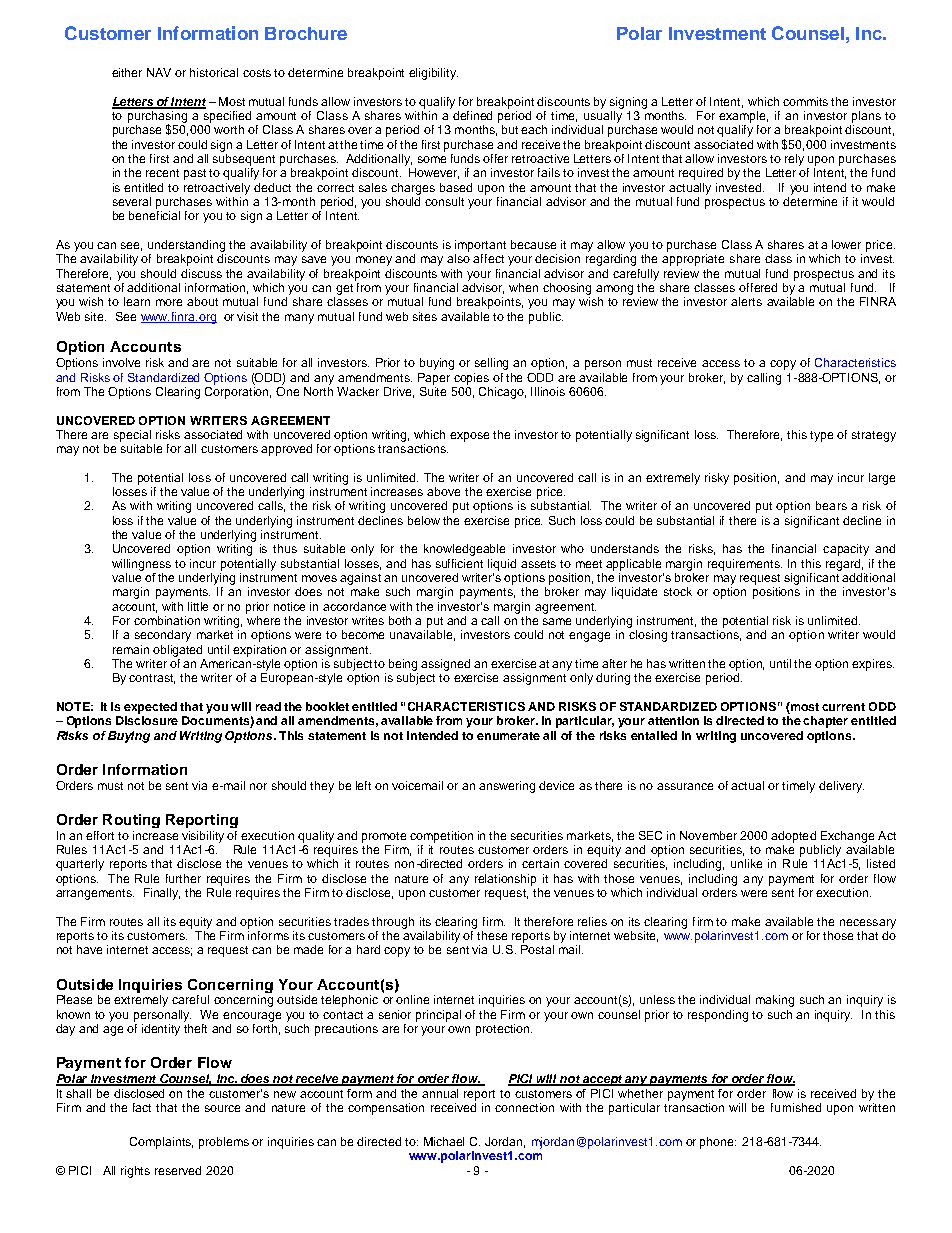  What do you see at coordinates (400, 620) in the screenshot?
I see `both` at bounding box center [400, 620].
